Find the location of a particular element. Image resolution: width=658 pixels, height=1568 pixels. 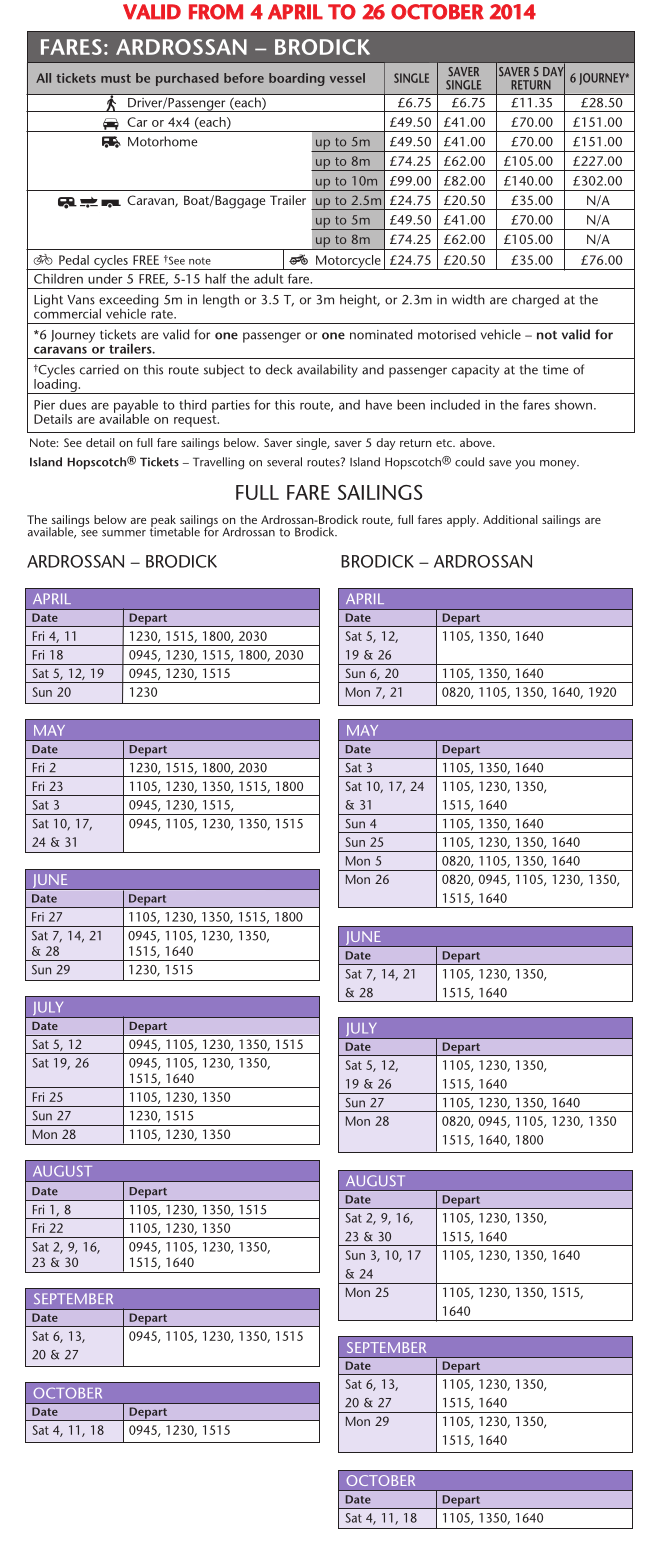

capacity is located at coordinates (475, 371).
